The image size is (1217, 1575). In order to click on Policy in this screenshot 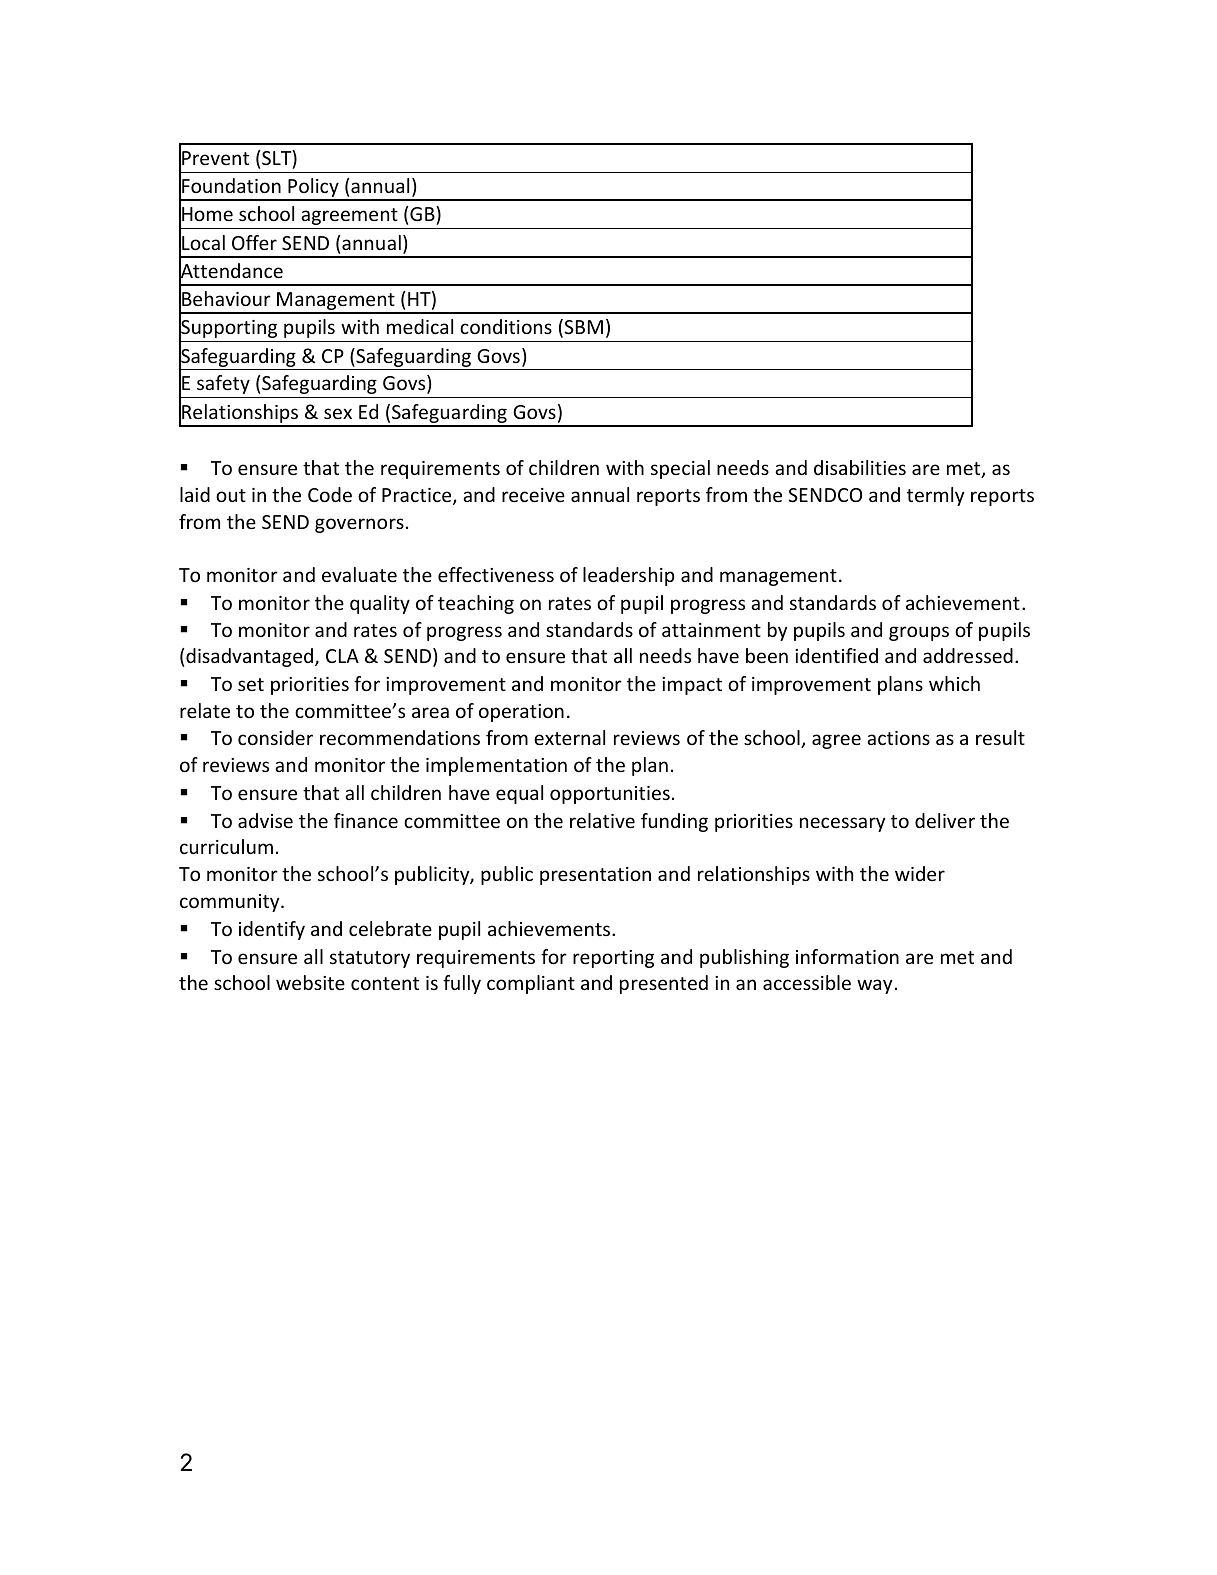, I will do `click(313, 189)`.
